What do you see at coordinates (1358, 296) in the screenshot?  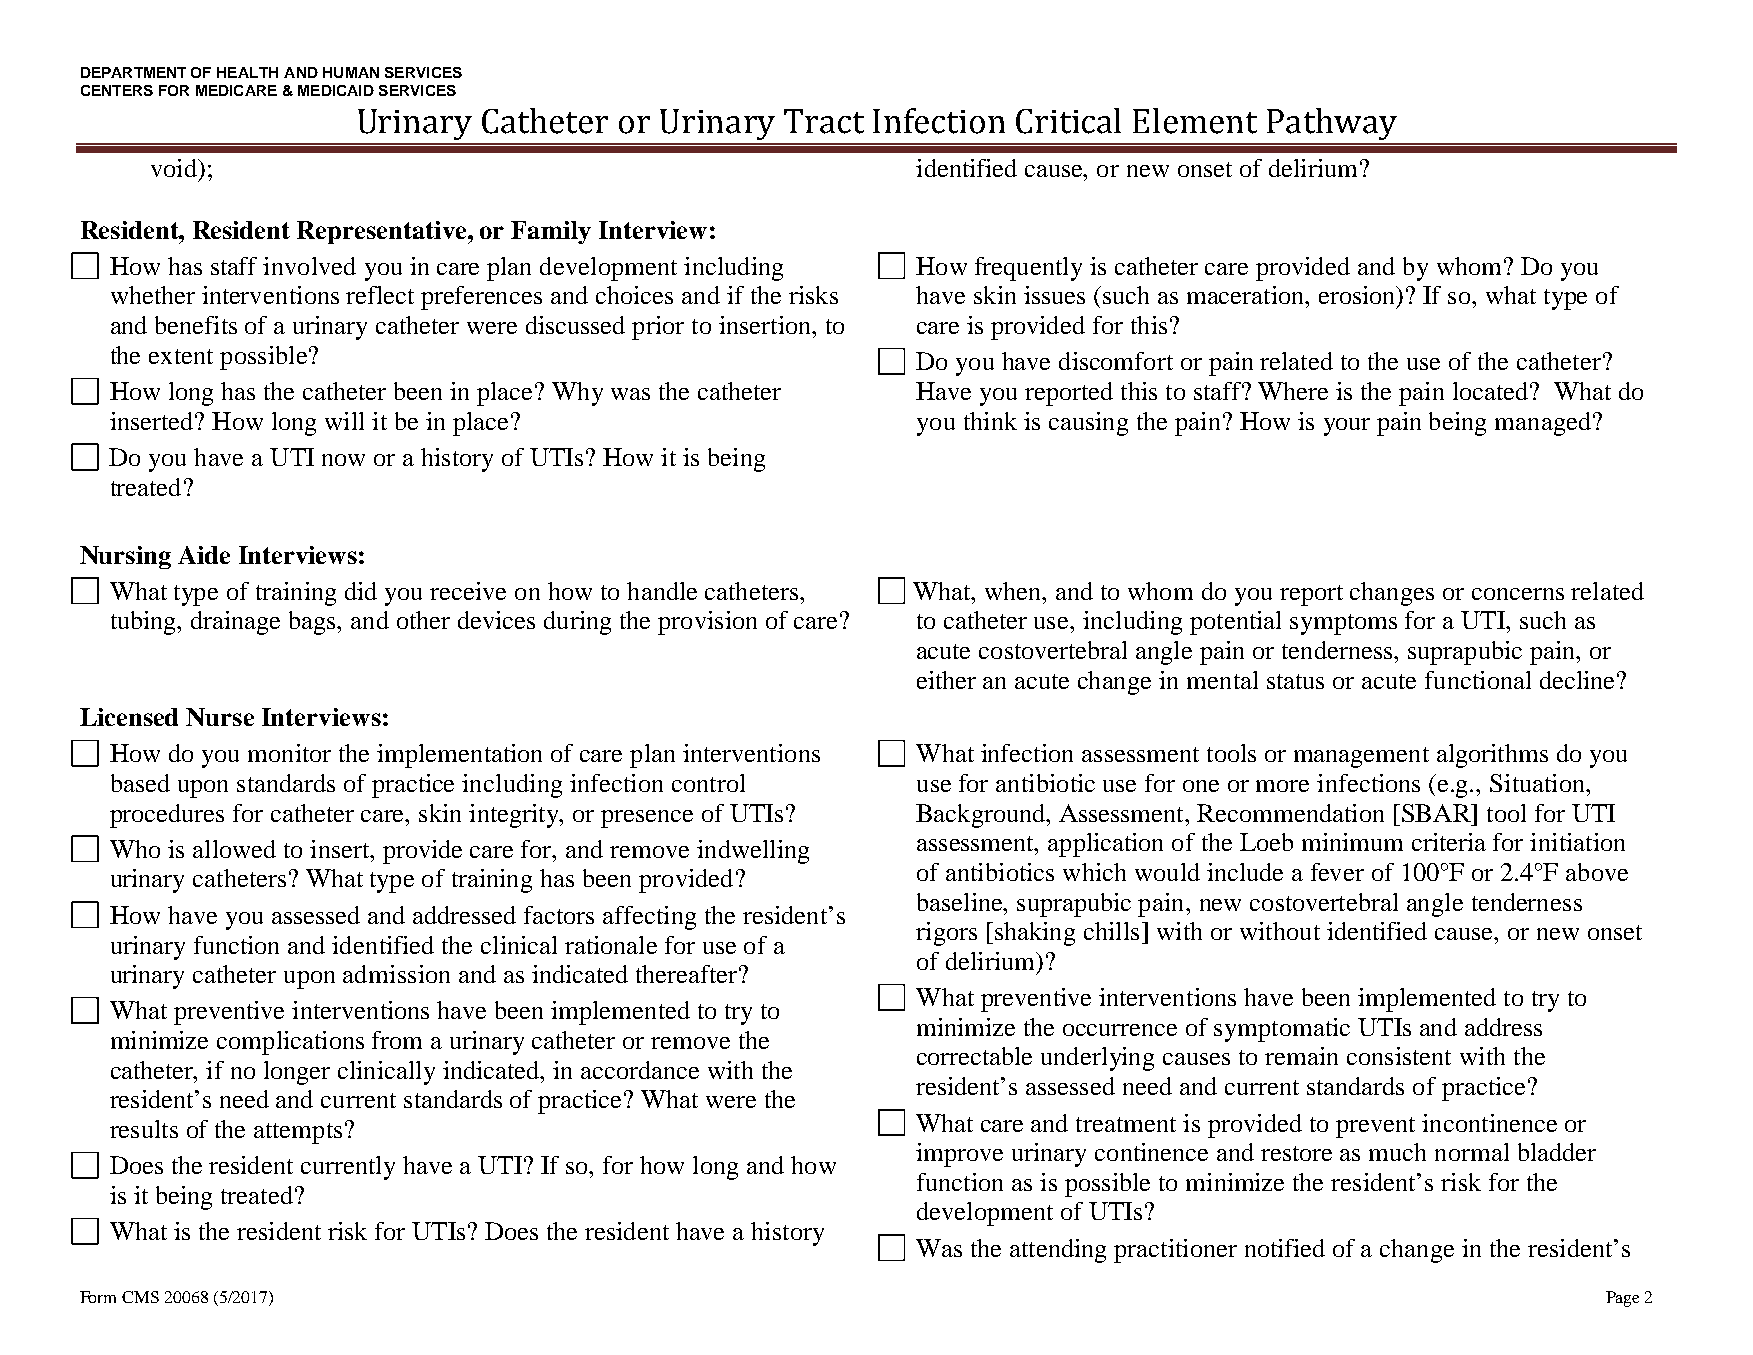 I see `erosion` at bounding box center [1358, 296].
